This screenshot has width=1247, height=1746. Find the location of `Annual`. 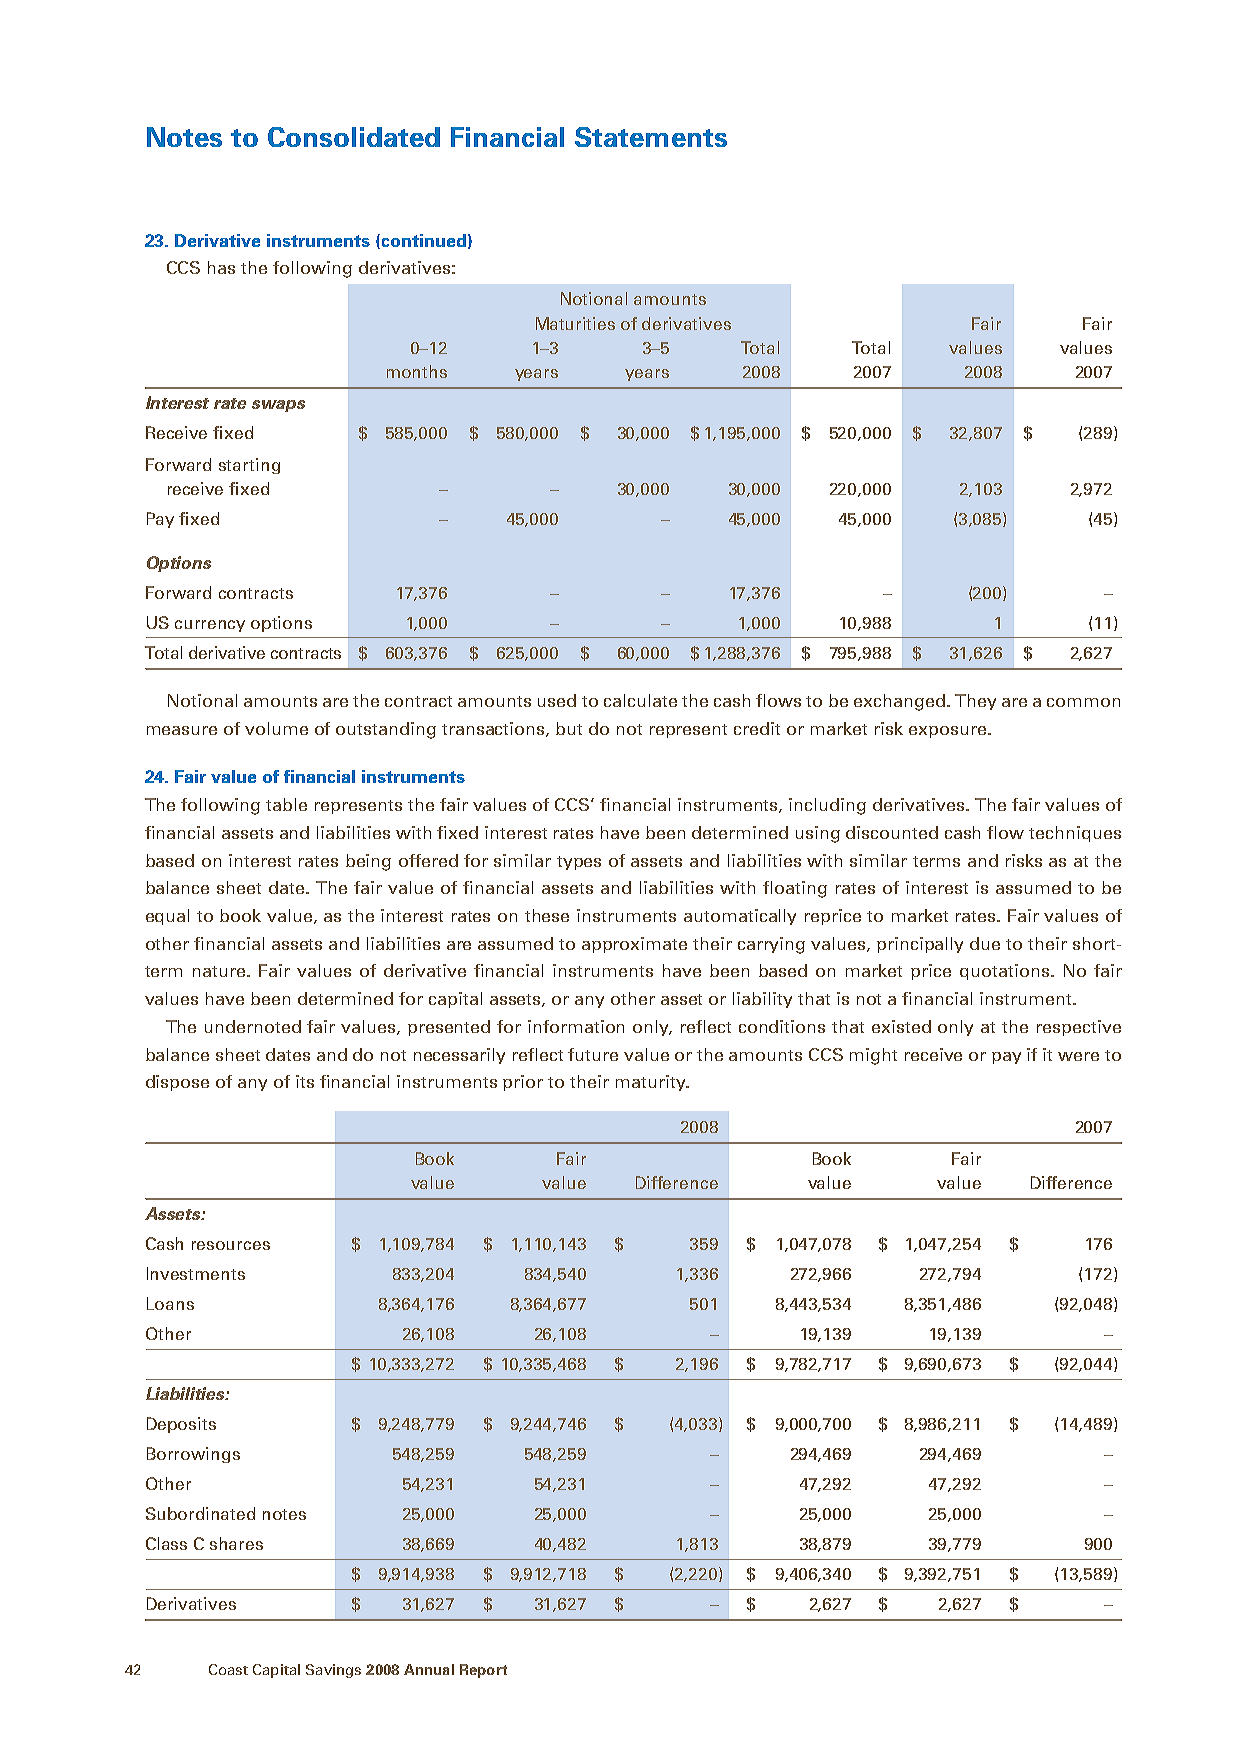

Annual is located at coordinates (429, 1669).
